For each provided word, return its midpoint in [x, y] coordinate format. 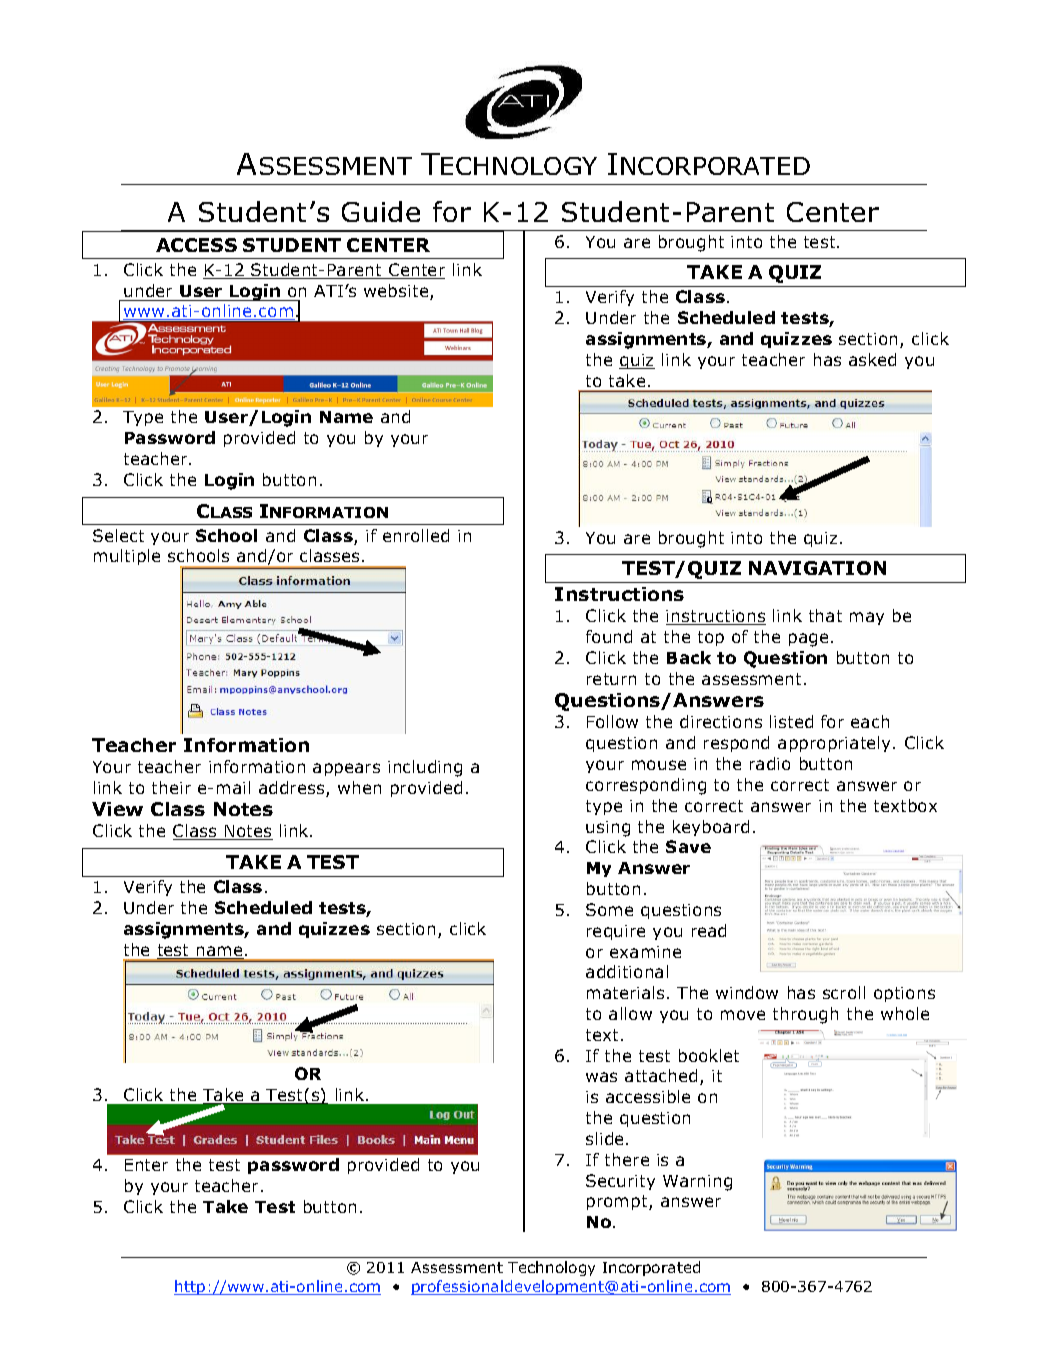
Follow [612, 721]
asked [872, 359]
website [397, 292]
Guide [381, 211]
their [171, 787]
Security [620, 1182]
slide [606, 1138]
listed [791, 721]
